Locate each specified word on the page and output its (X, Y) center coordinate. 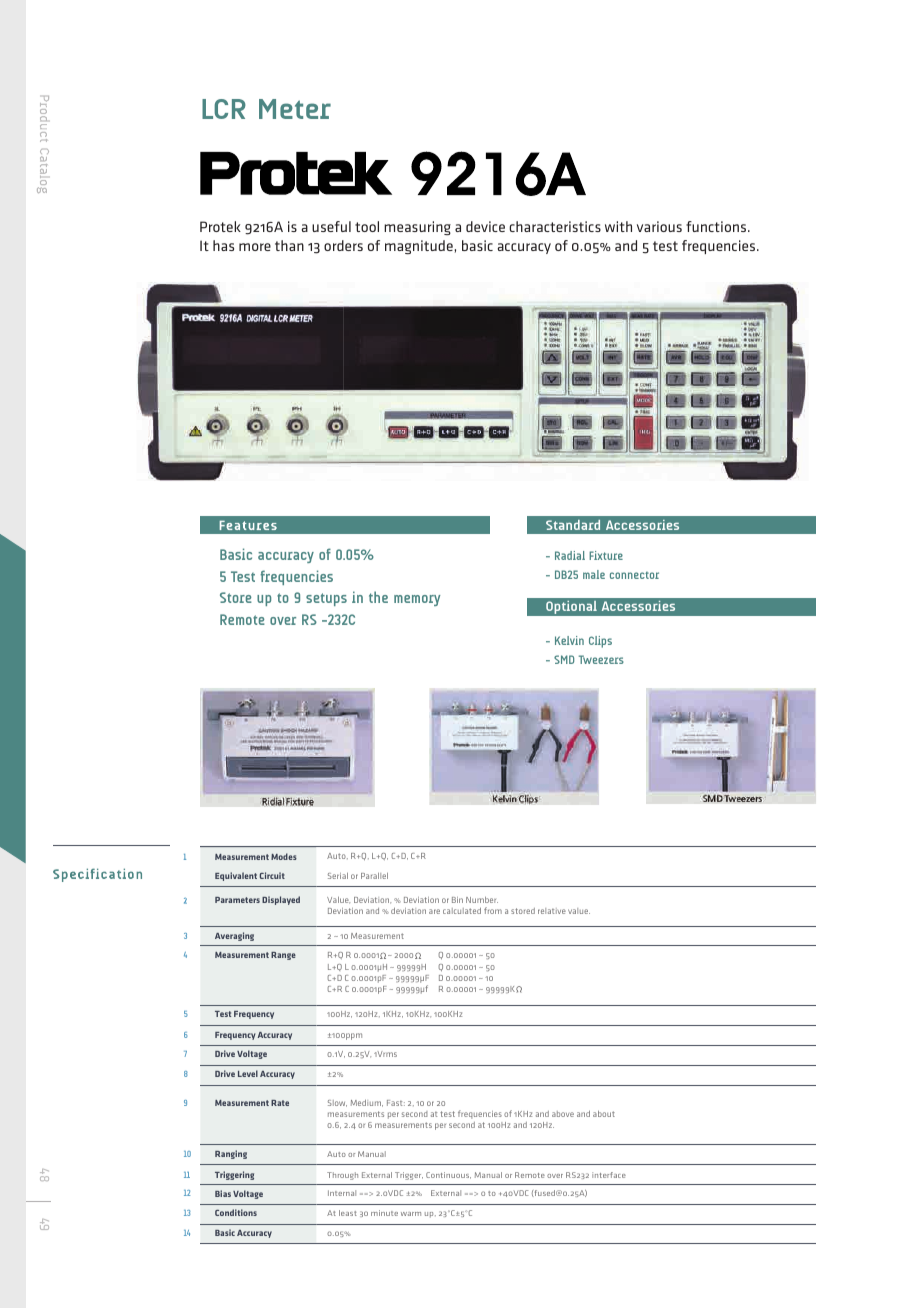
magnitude (420, 247)
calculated (462, 911)
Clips (600, 642)
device (485, 226)
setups (326, 599)
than (289, 245)
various (659, 226)
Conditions (236, 1212)
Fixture (606, 555)
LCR (224, 109)
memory (417, 600)
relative (552, 911)
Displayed (281, 900)
